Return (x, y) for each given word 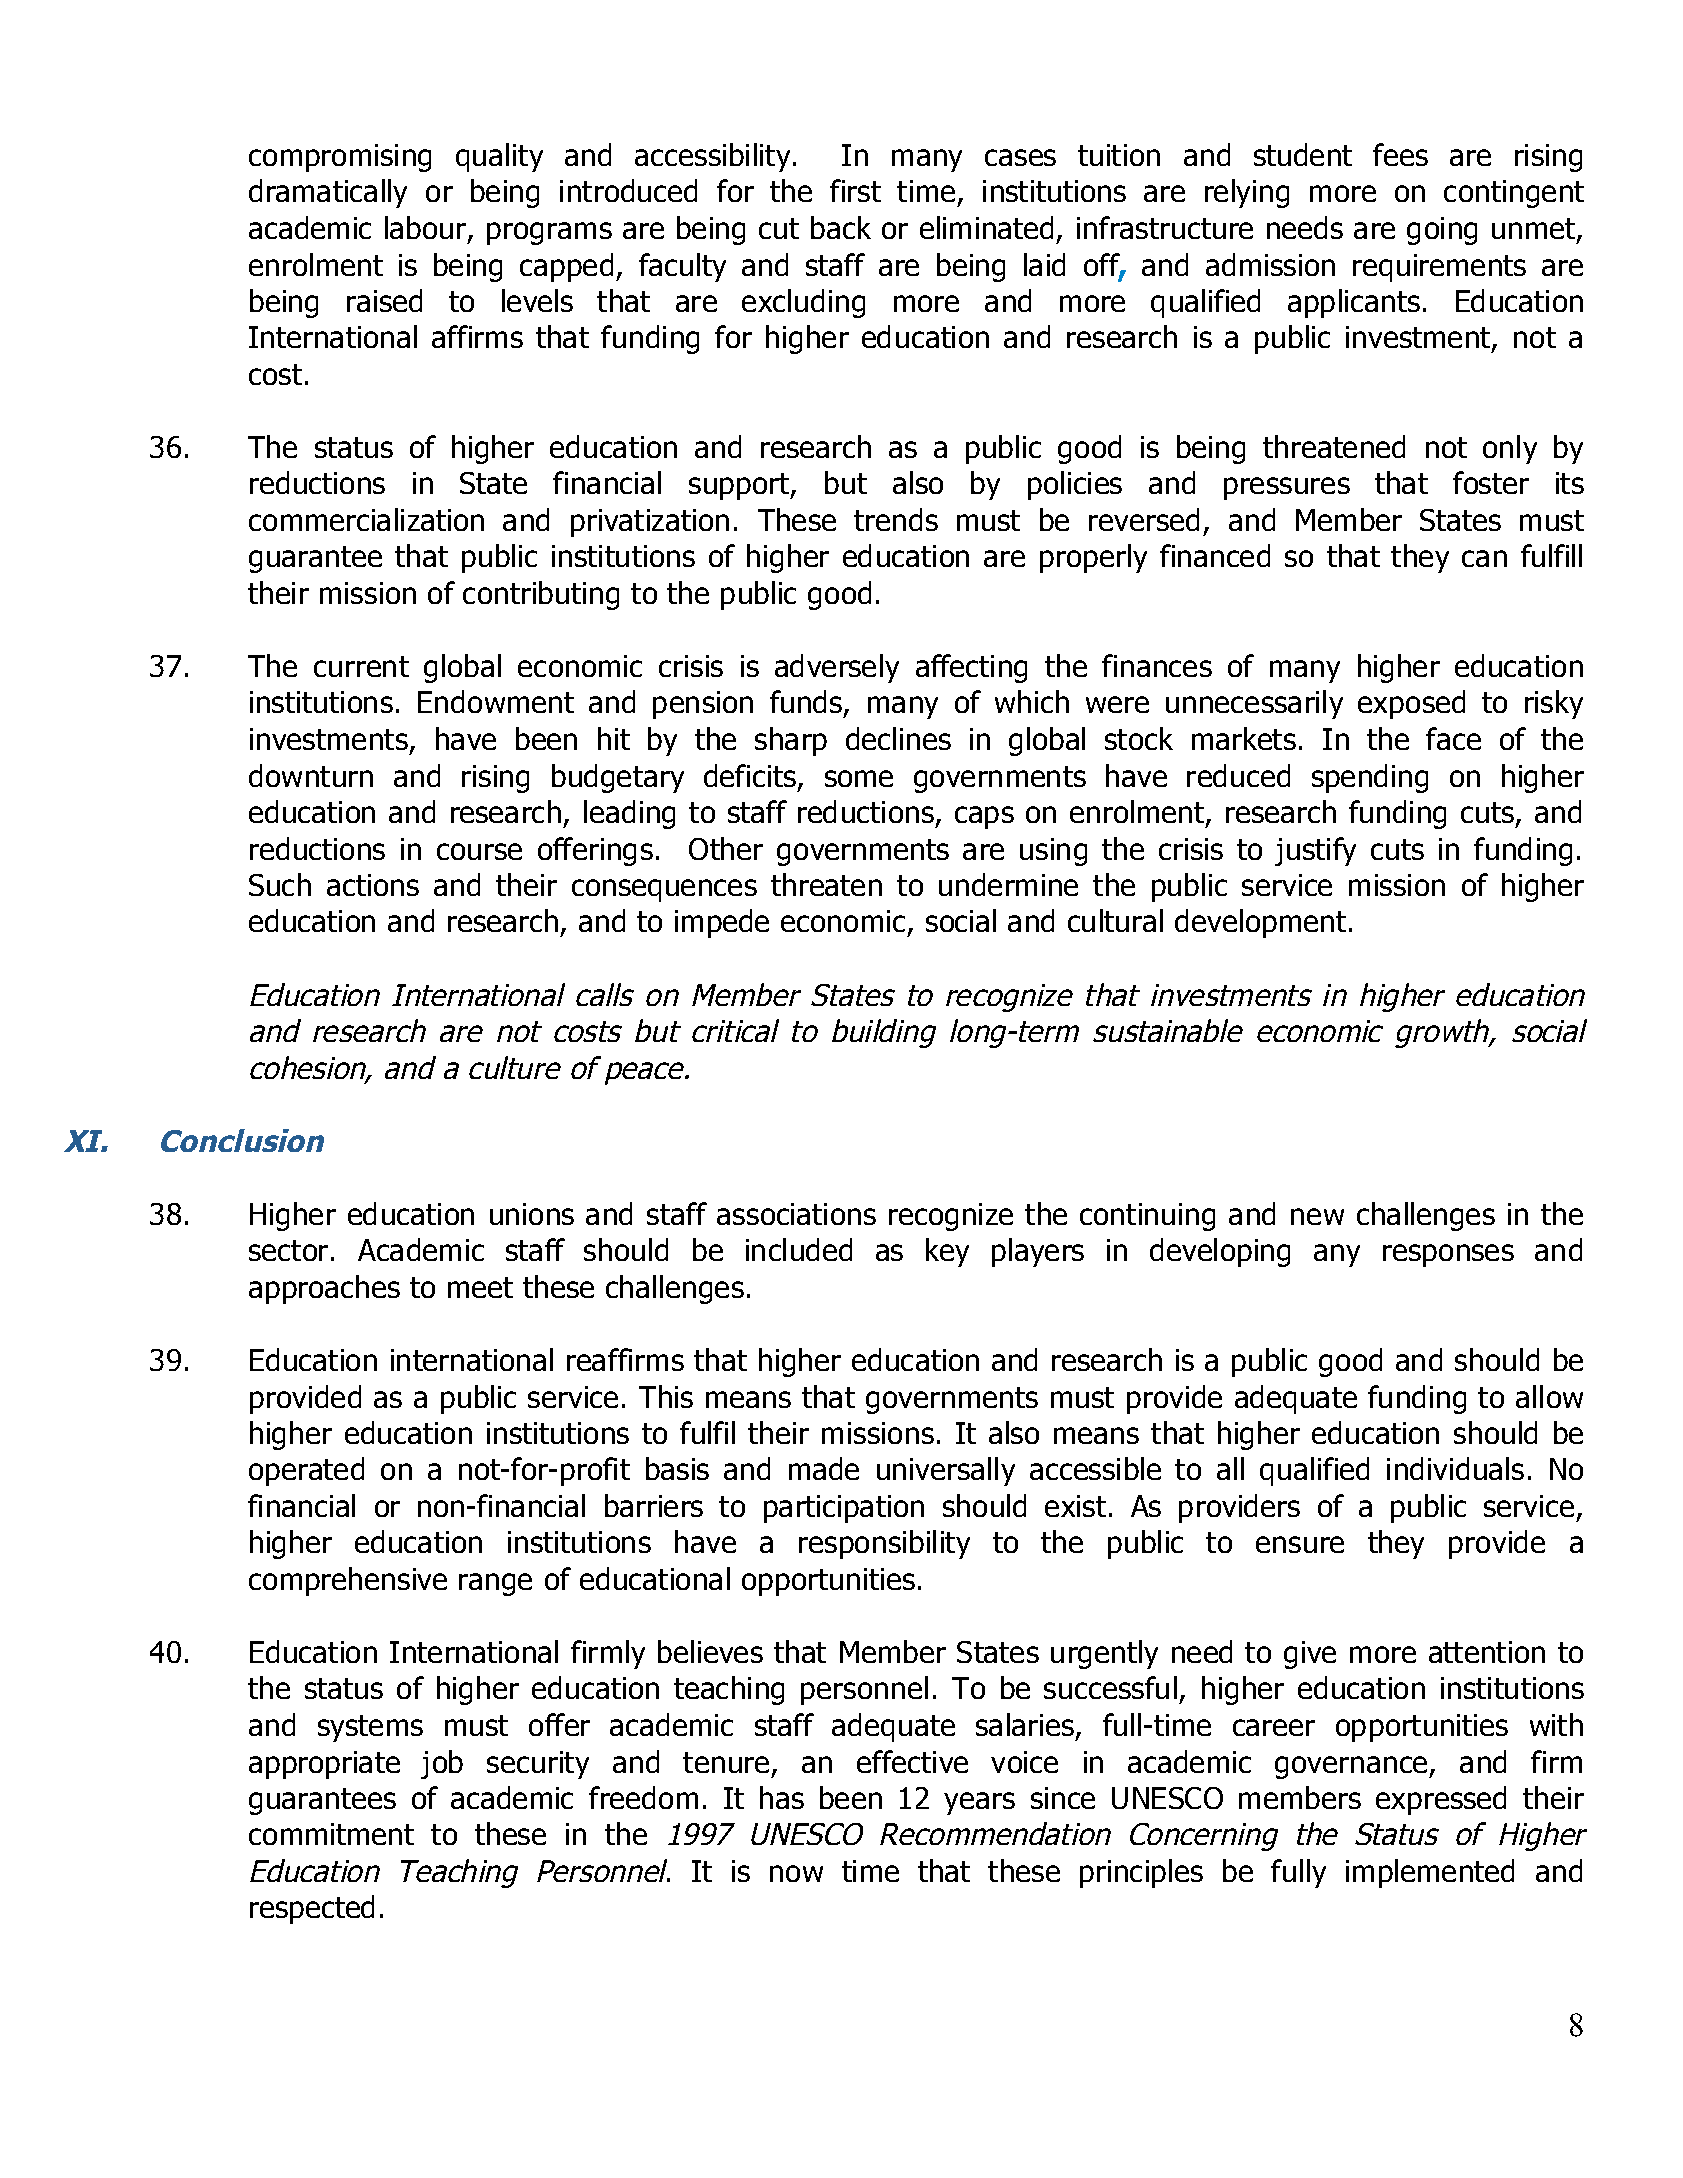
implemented (1430, 1873)
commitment (331, 1834)
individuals (1455, 1468)
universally (946, 1471)
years (979, 1803)
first (855, 190)
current (361, 666)
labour (425, 227)
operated (306, 1471)
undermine (1008, 884)
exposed (1411, 704)
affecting (971, 668)
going (1442, 231)
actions (373, 885)
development (1260, 923)
